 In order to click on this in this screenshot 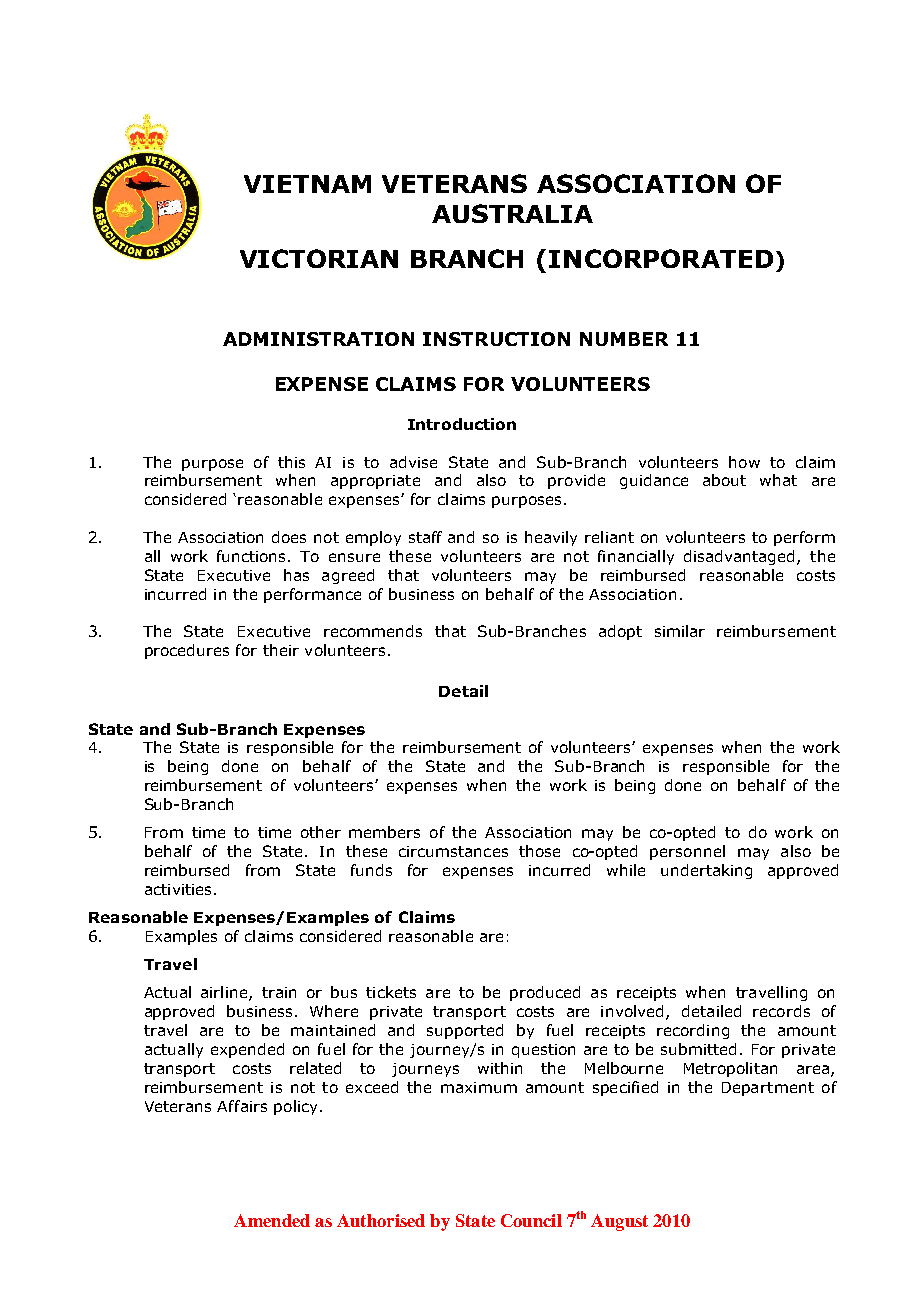, I will do `click(291, 462)`.
